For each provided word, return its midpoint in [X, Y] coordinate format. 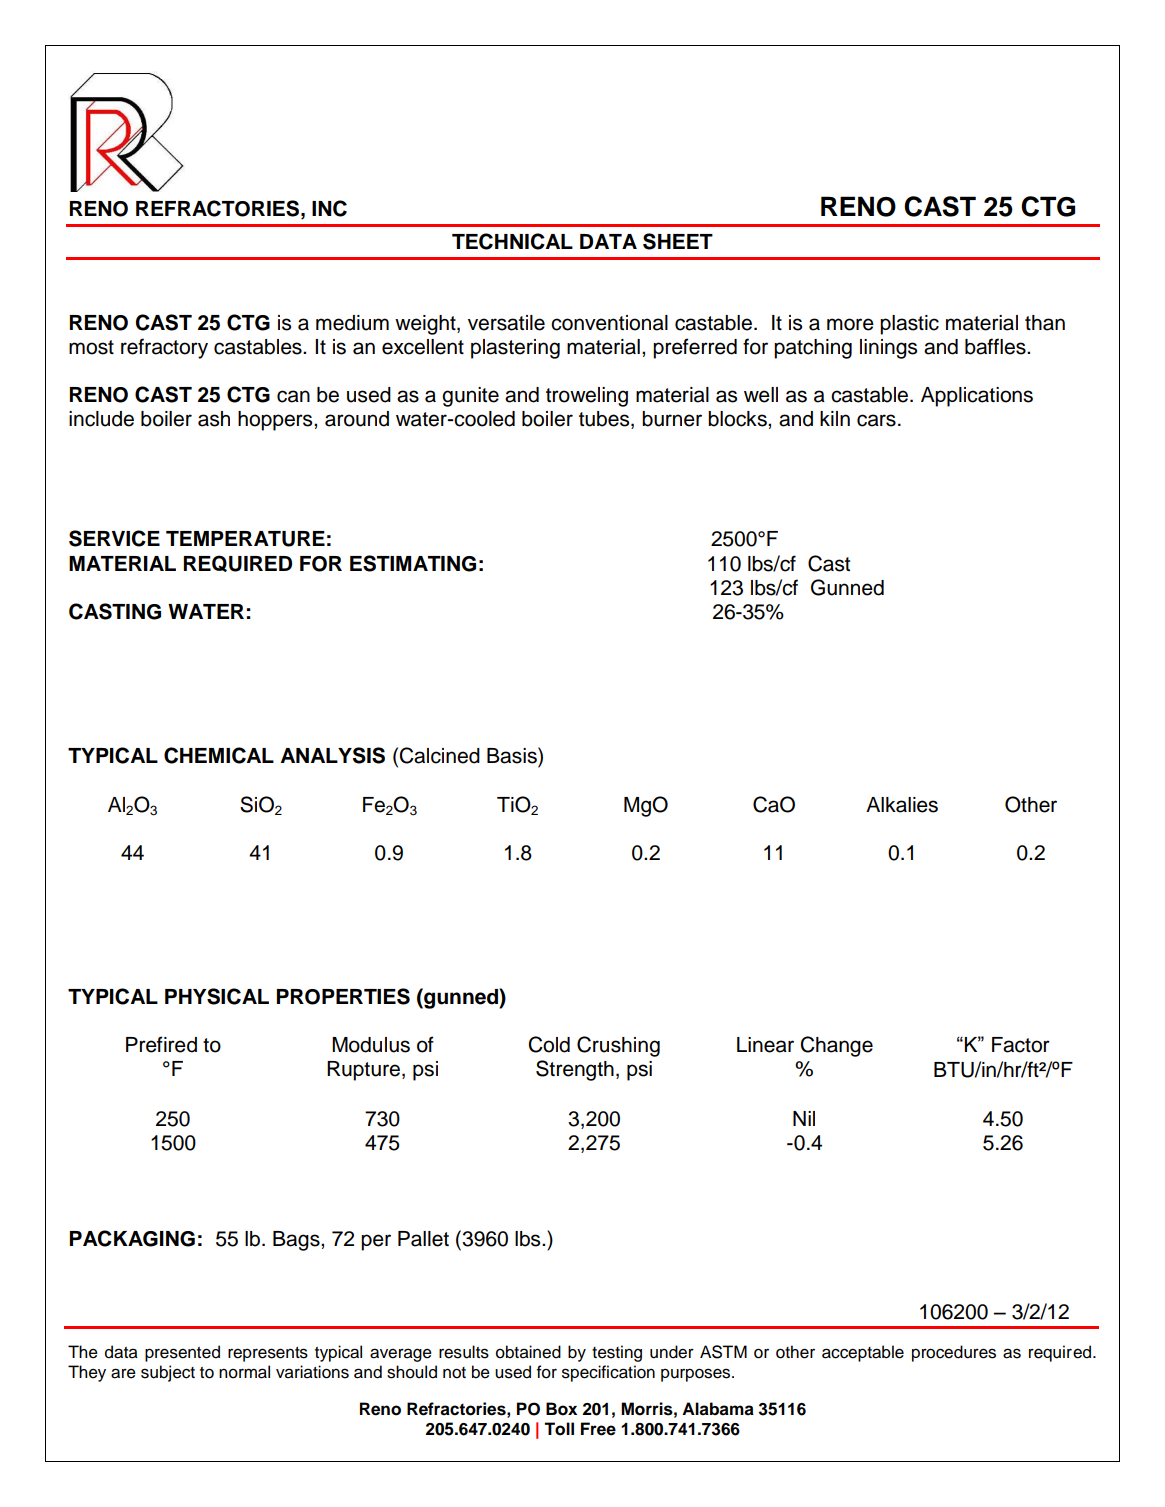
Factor [1021, 1045]
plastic [909, 325]
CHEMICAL [219, 755]
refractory [164, 348]
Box [561, 1409]
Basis [513, 755]
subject [168, 1373]
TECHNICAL [512, 241]
